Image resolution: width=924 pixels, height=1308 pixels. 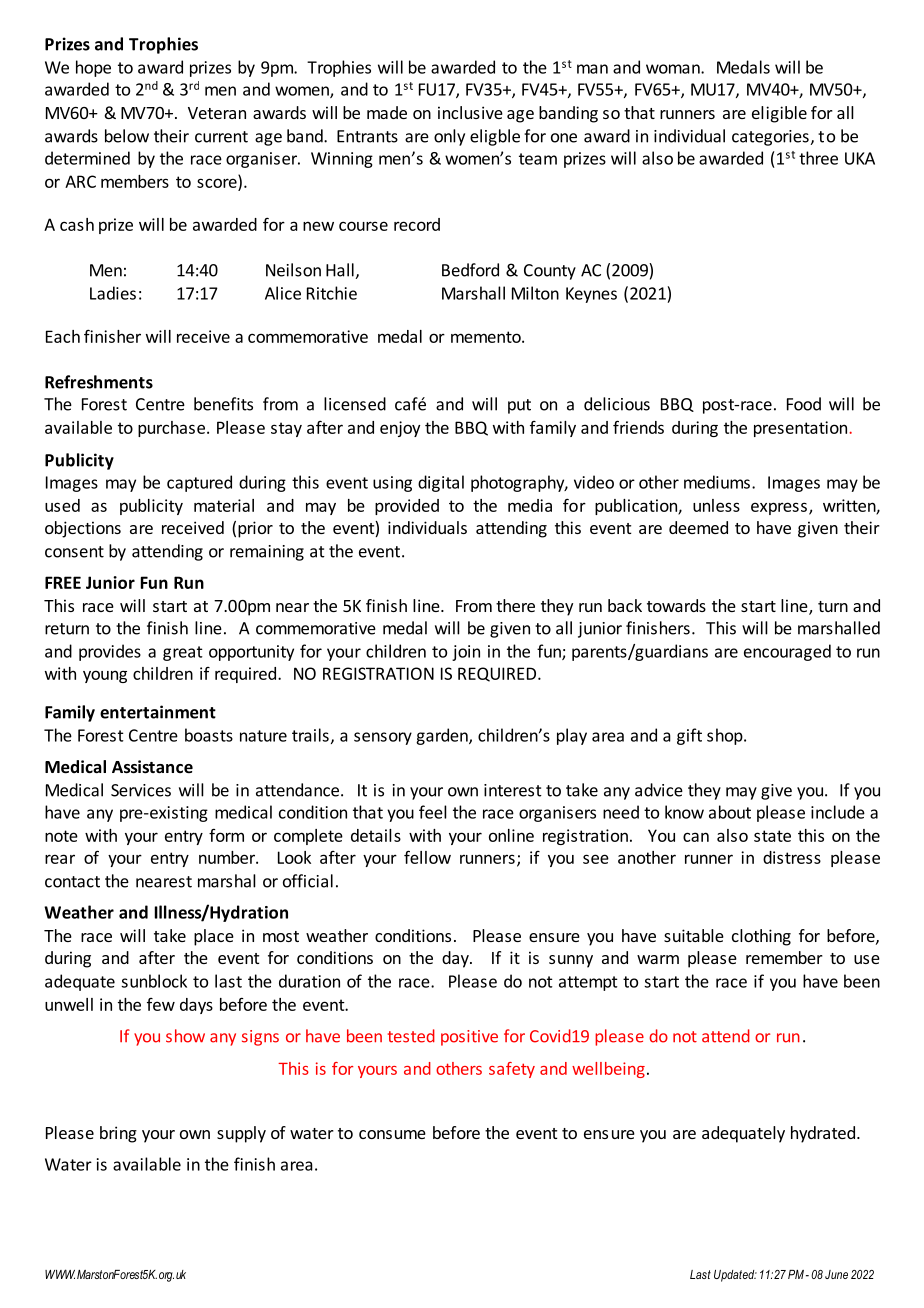 I want to click on enjoy, so click(x=400, y=429).
